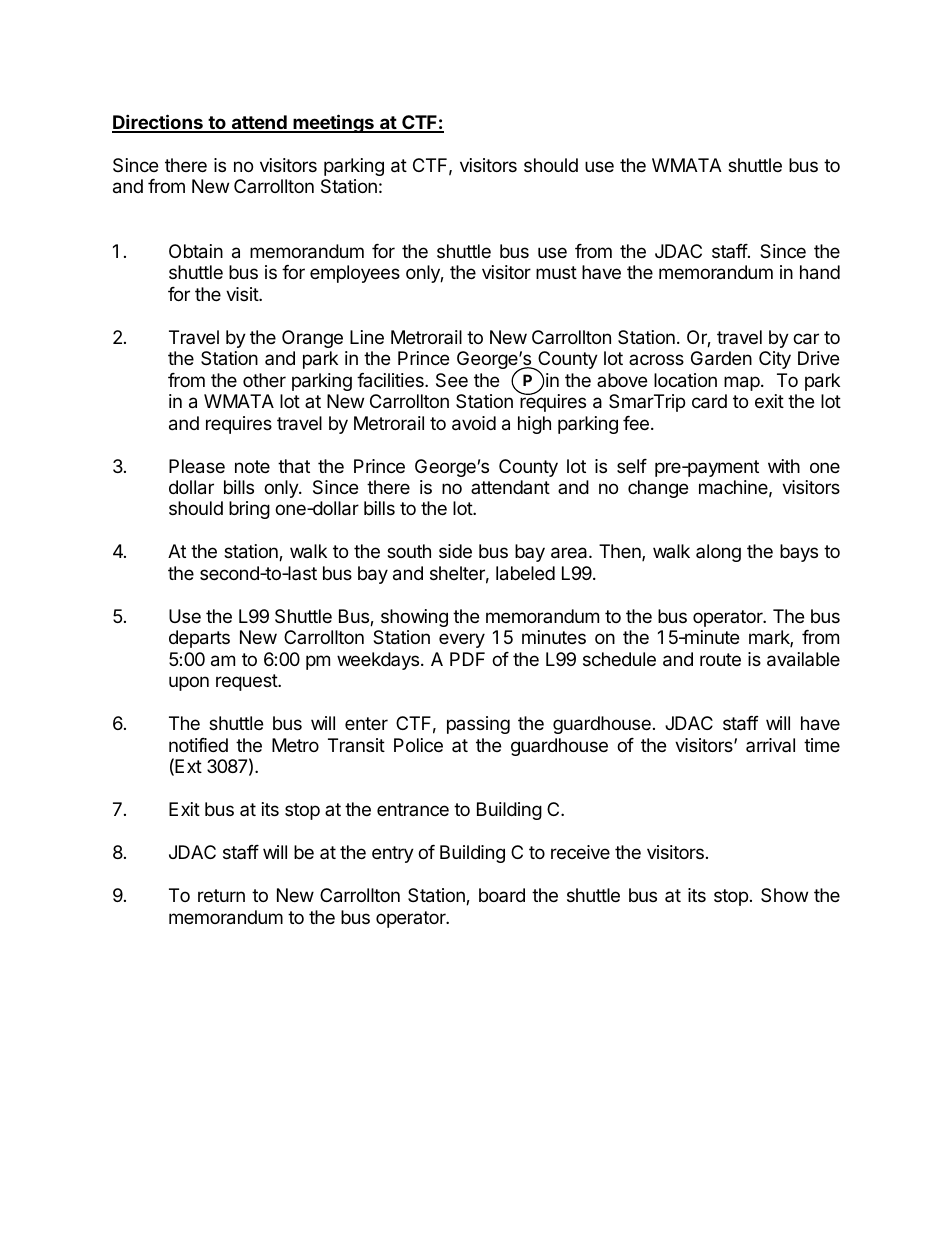  I want to click on other, so click(264, 380).
